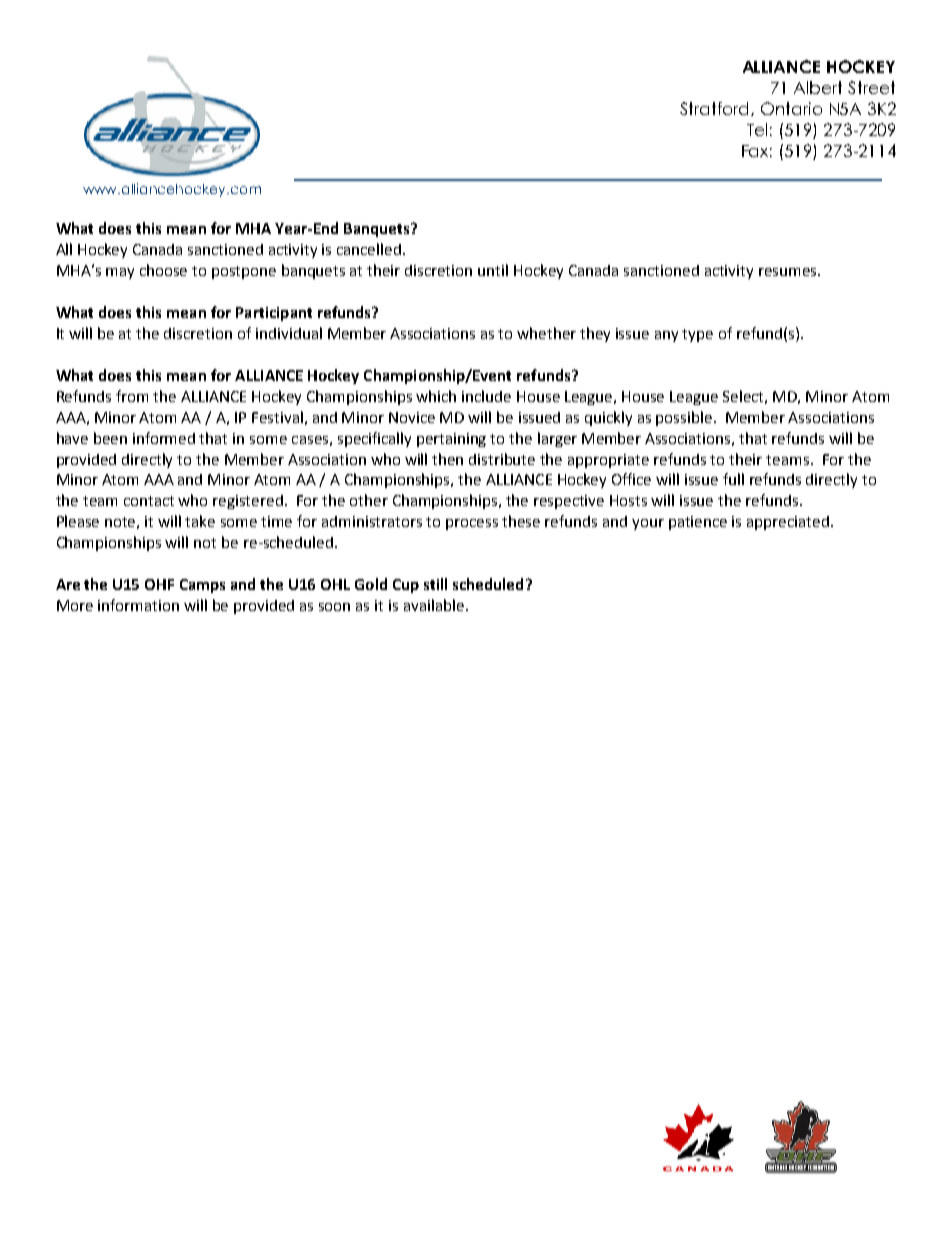 This page has width=952, height=1233. Describe the element at coordinates (697, 335) in the page. I see `type` at that location.
